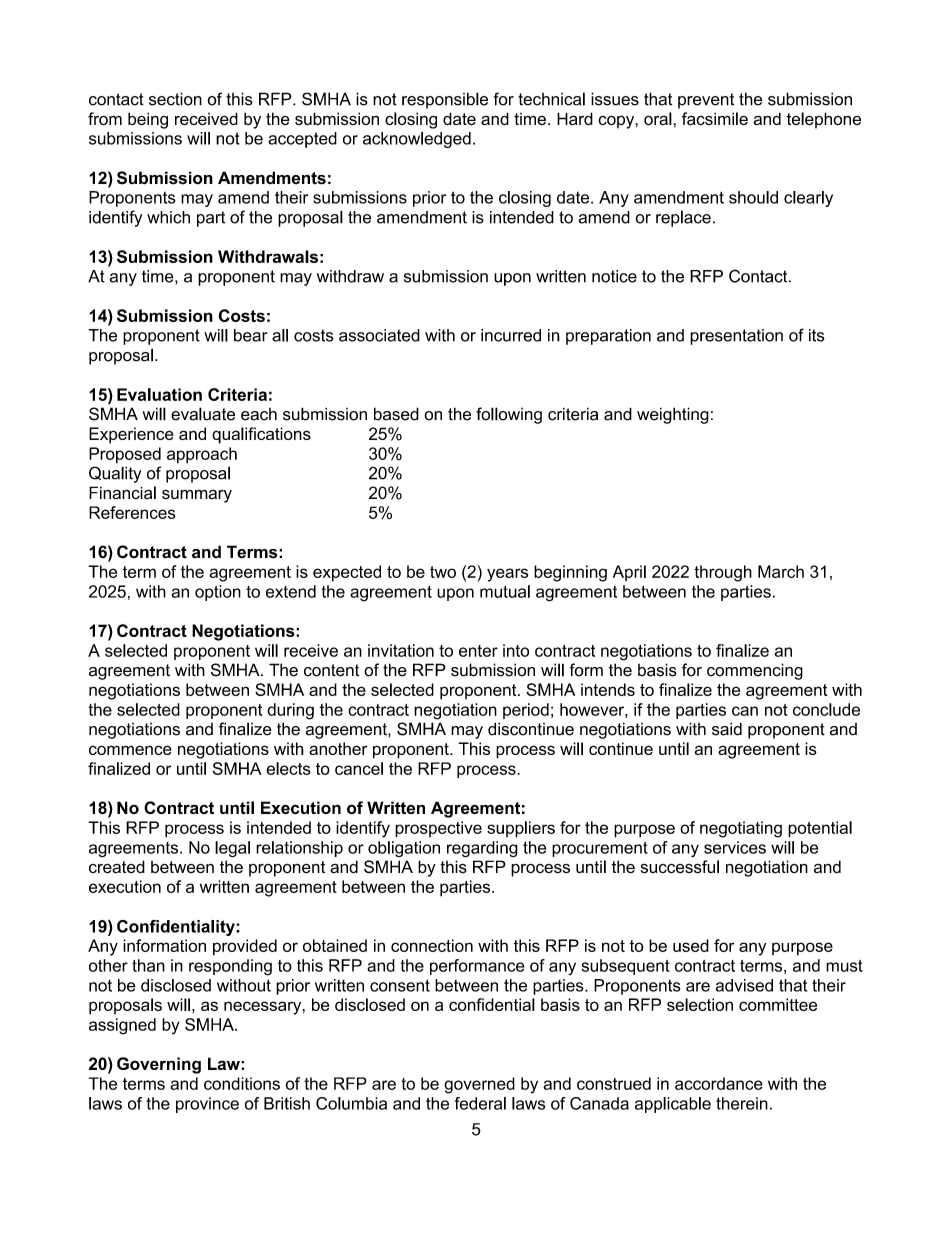 The height and width of the screenshot is (1233, 952). I want to click on incurred, so click(511, 335).
